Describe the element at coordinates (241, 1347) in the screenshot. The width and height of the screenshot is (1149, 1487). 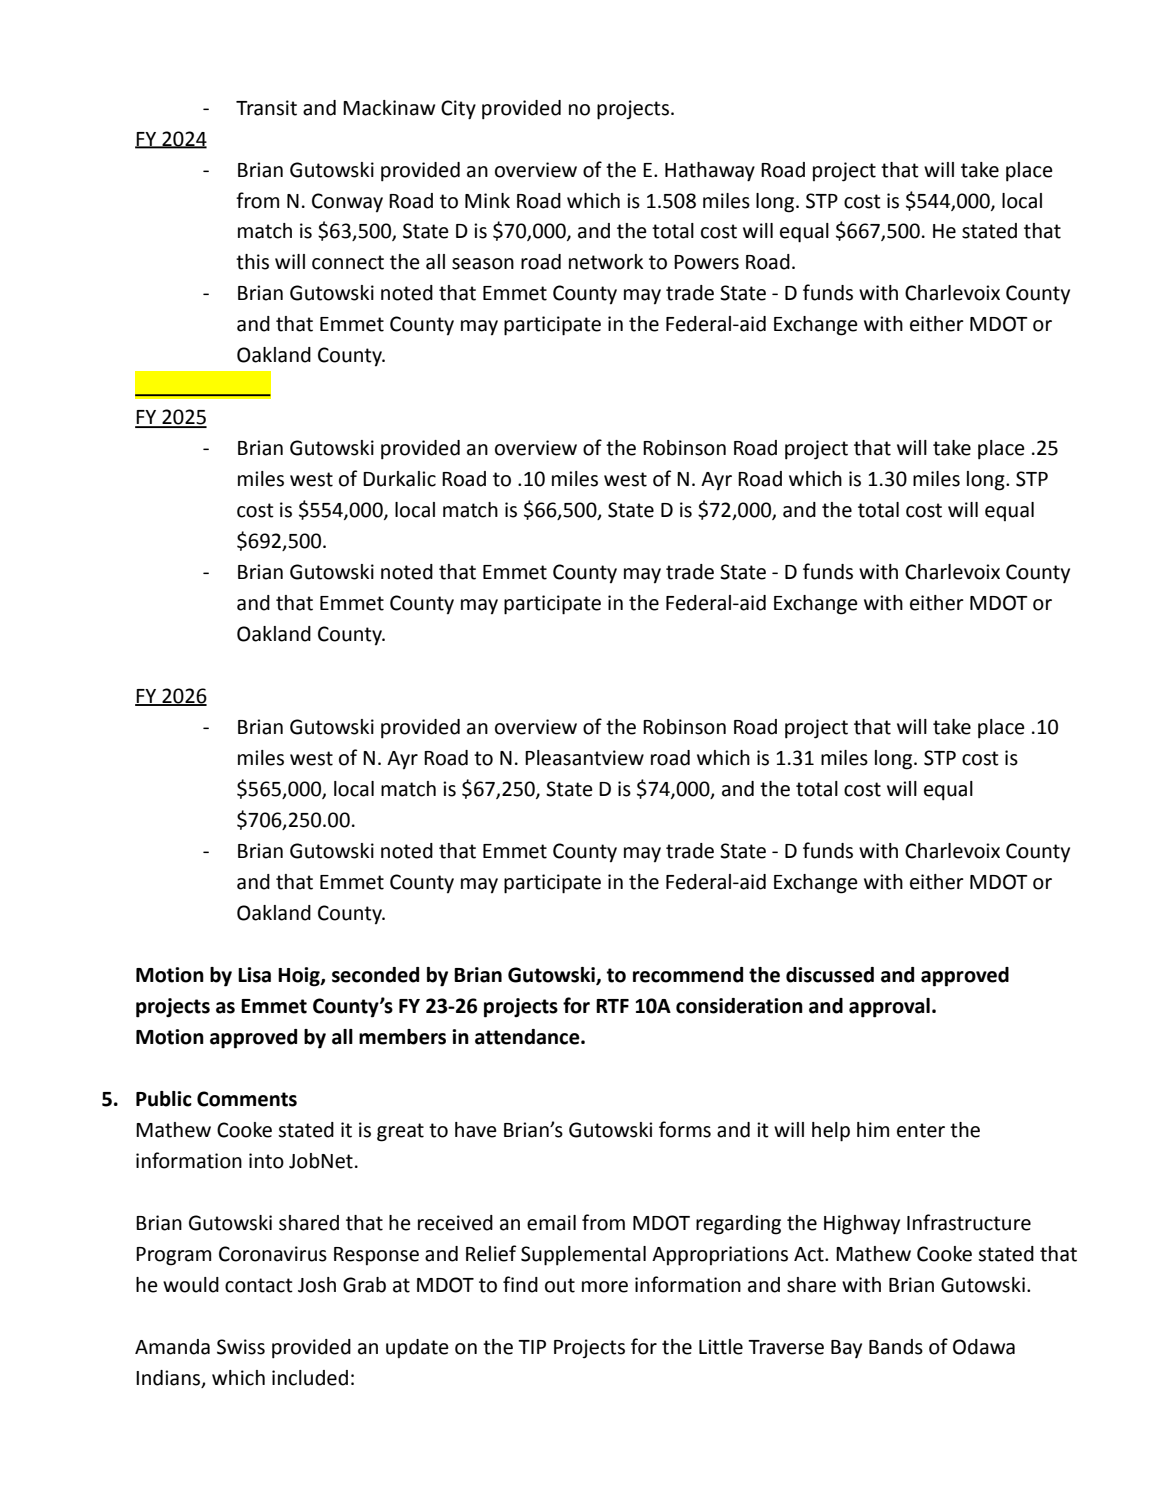
I see `Swiss` at that location.
